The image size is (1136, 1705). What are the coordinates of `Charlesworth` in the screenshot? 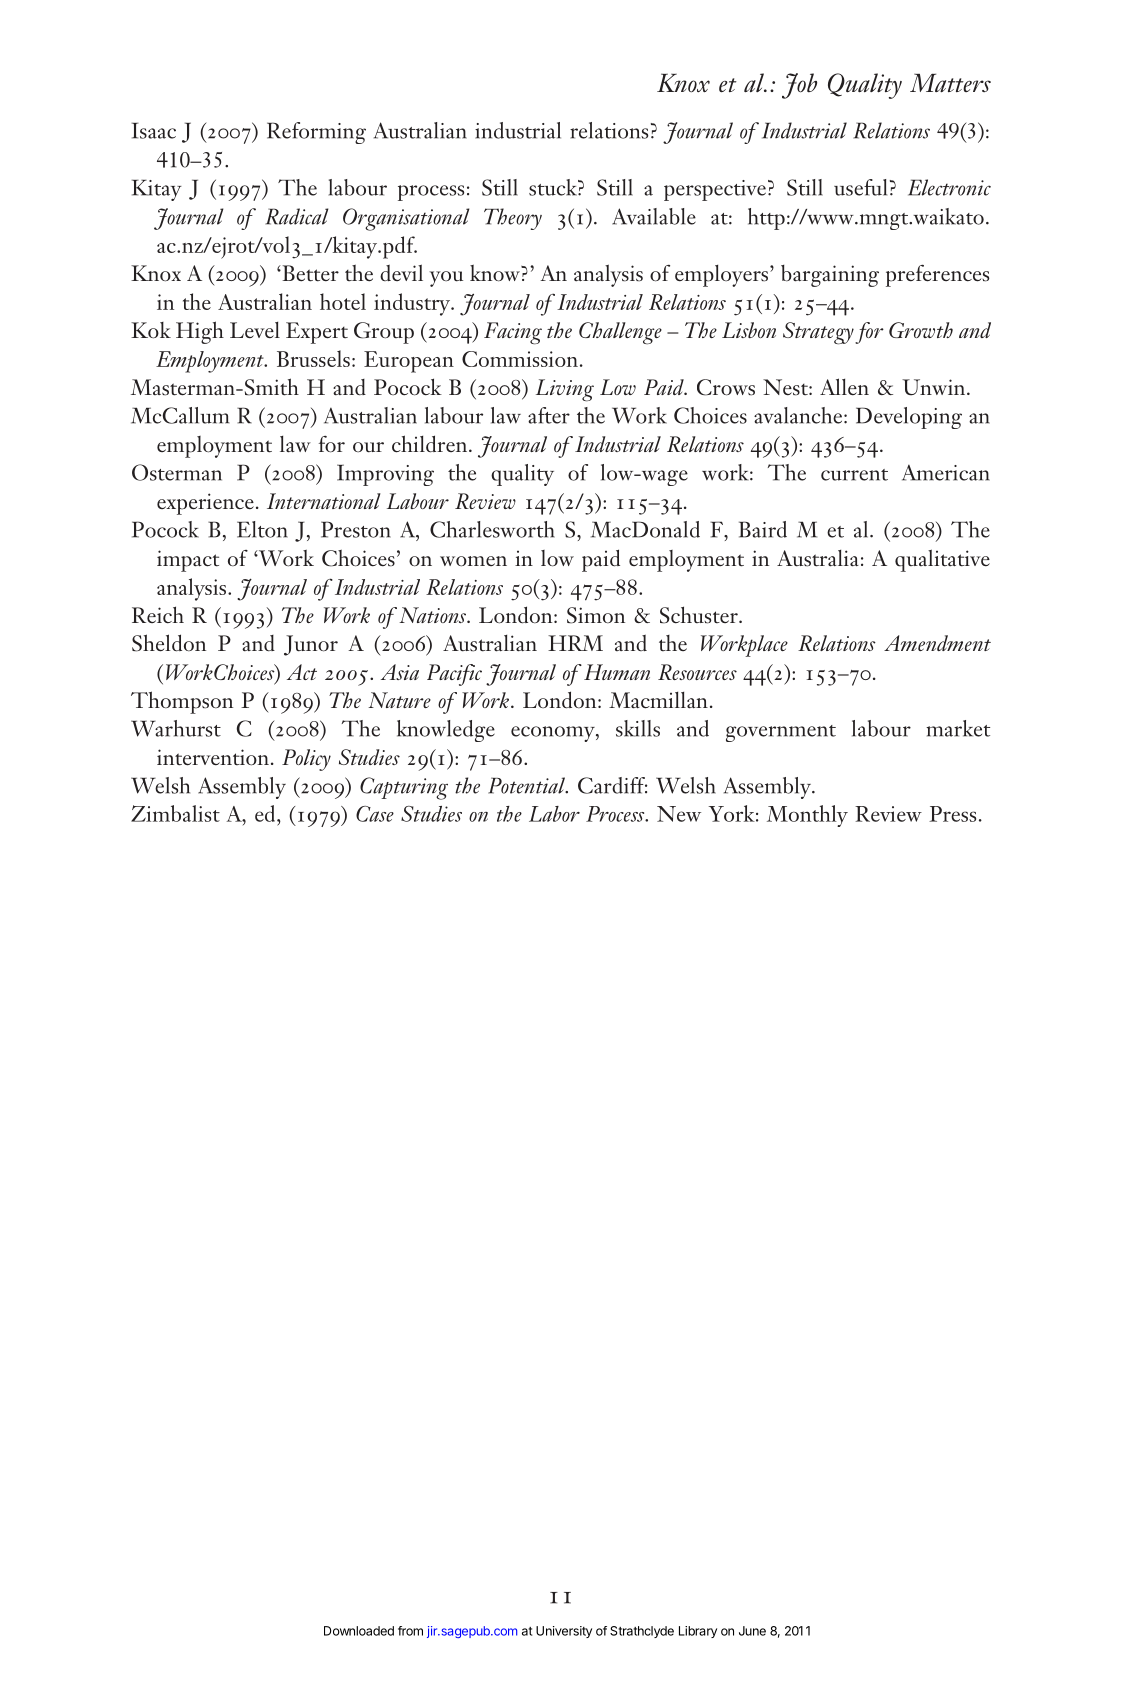 It's located at (492, 529).
